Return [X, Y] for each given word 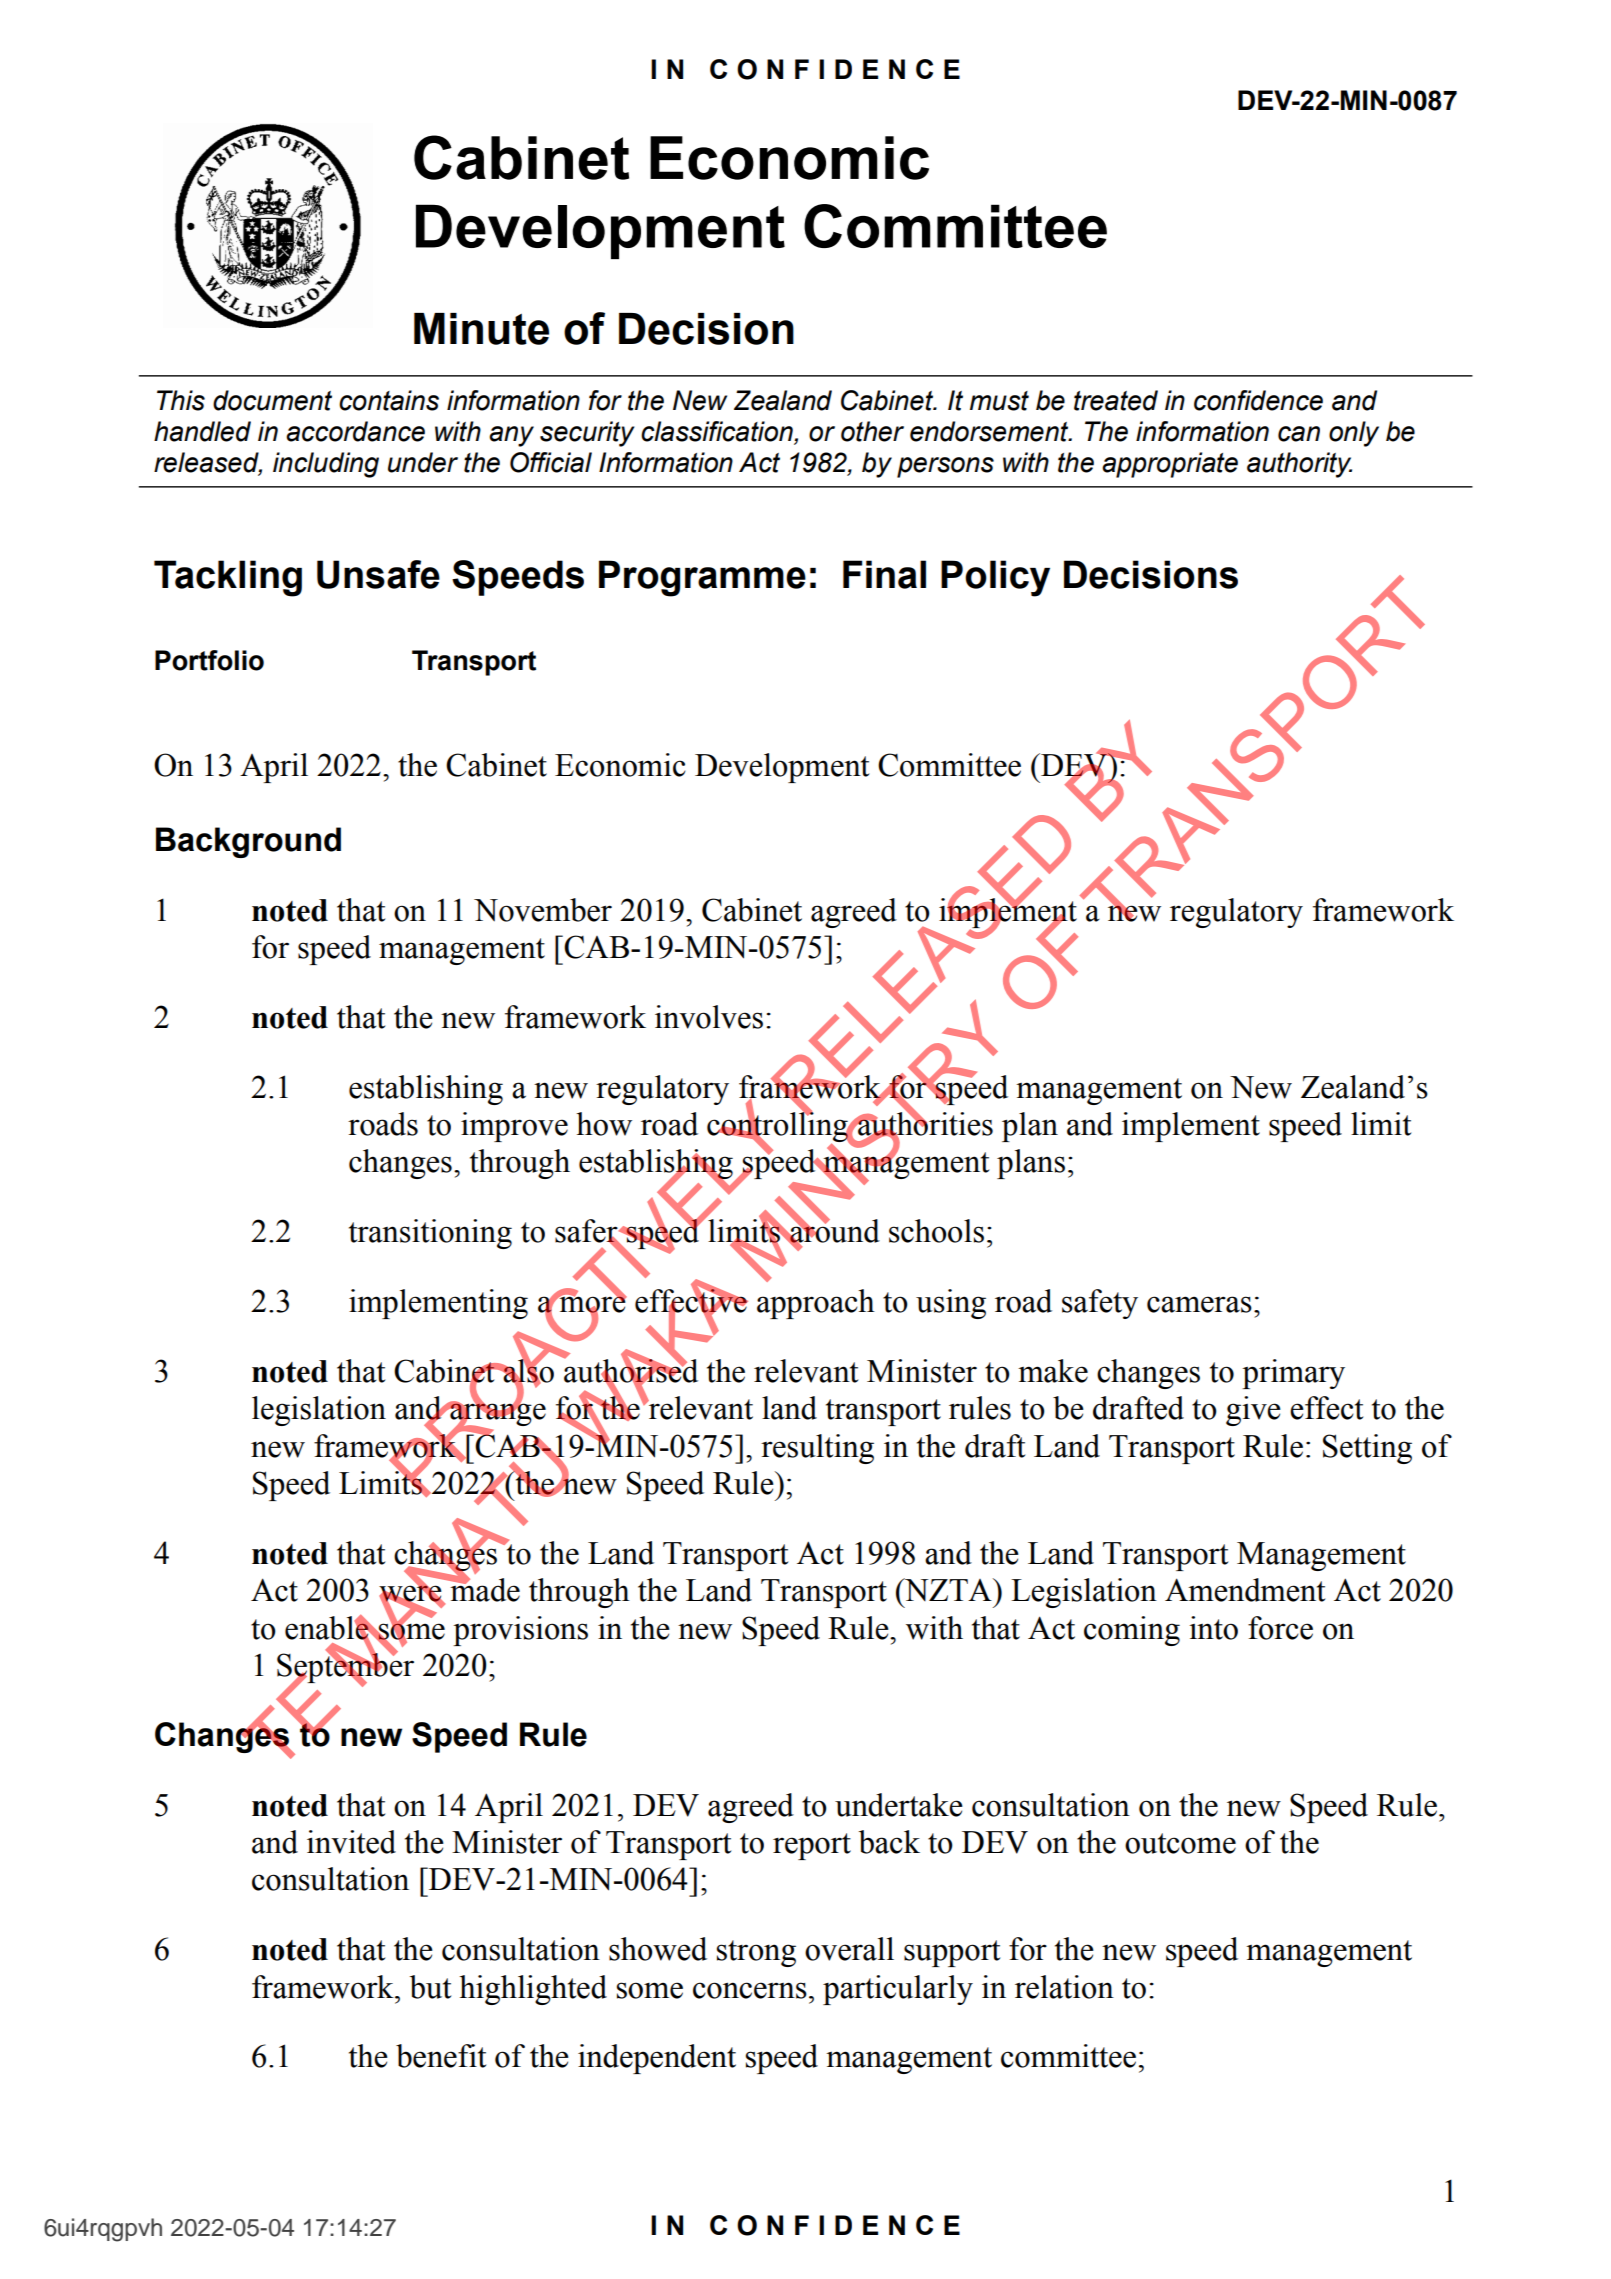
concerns [750, 1990]
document [272, 400]
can [1299, 434]
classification [718, 432]
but [430, 1987]
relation [1064, 1987]
